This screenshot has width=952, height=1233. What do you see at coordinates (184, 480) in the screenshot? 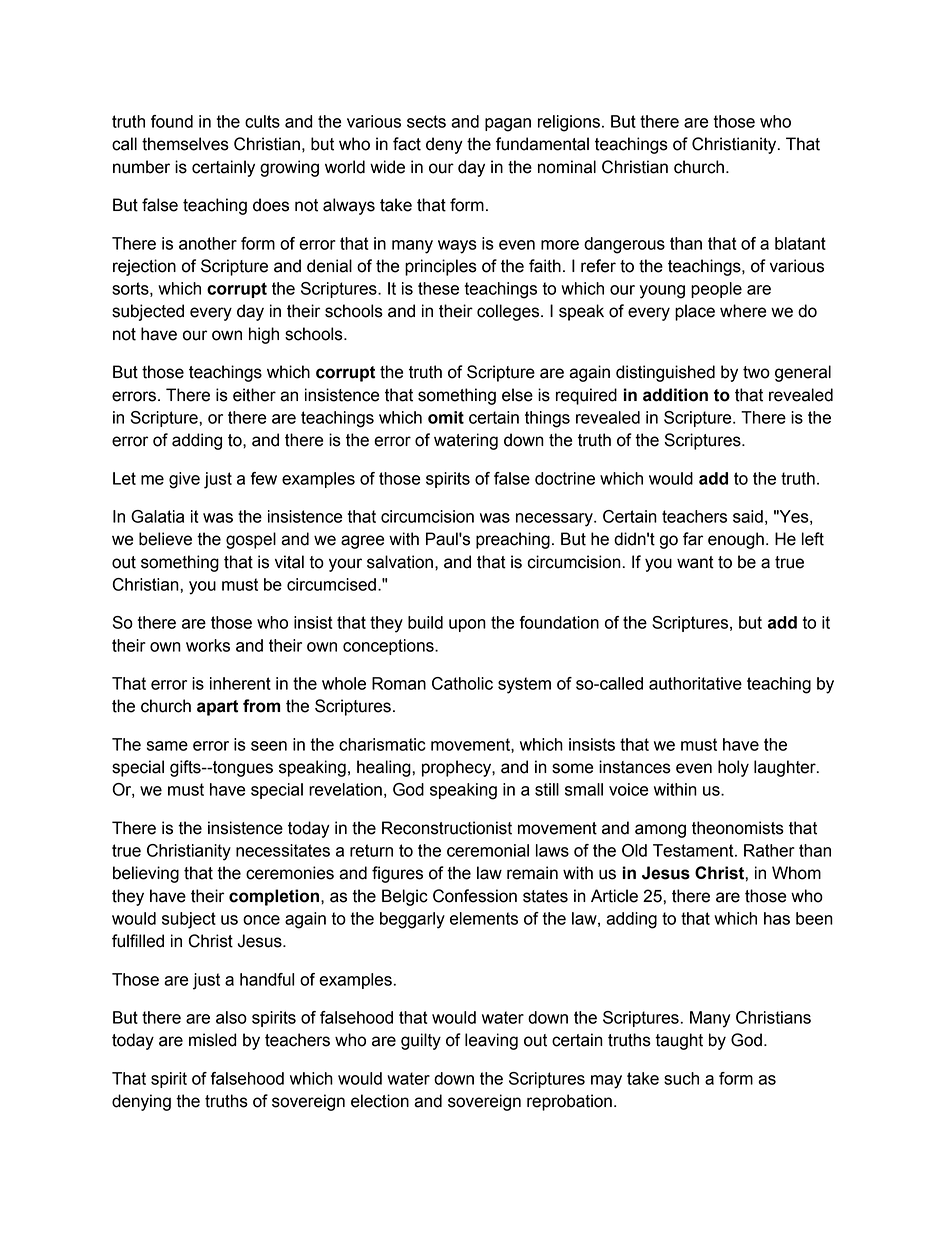
I see `give` at bounding box center [184, 480].
